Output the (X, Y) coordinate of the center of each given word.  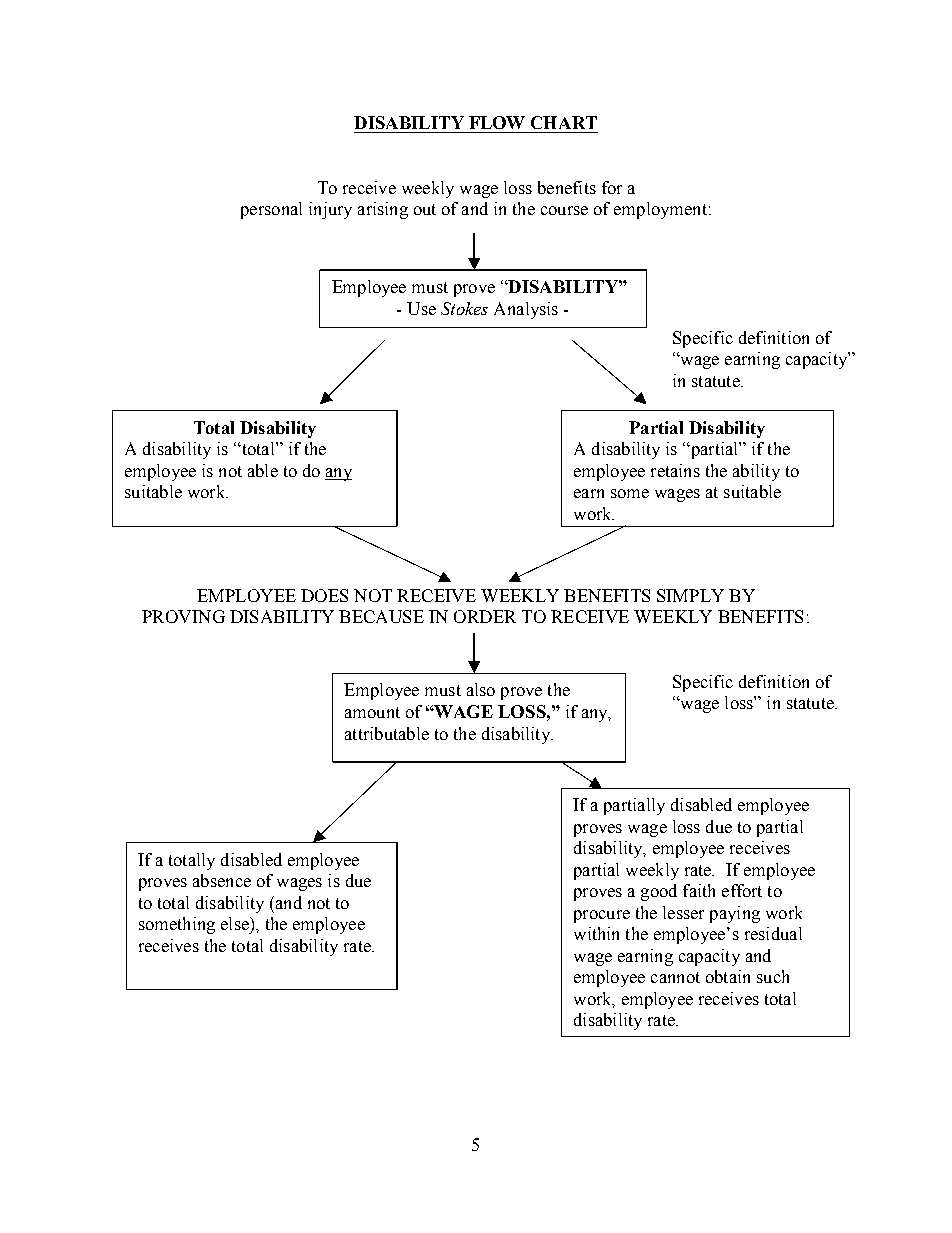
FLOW (497, 122)
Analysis (526, 310)
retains (675, 470)
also (481, 689)
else (236, 923)
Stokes (464, 308)
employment (660, 210)
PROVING (183, 616)
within (596, 933)
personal (271, 210)
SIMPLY (690, 595)
